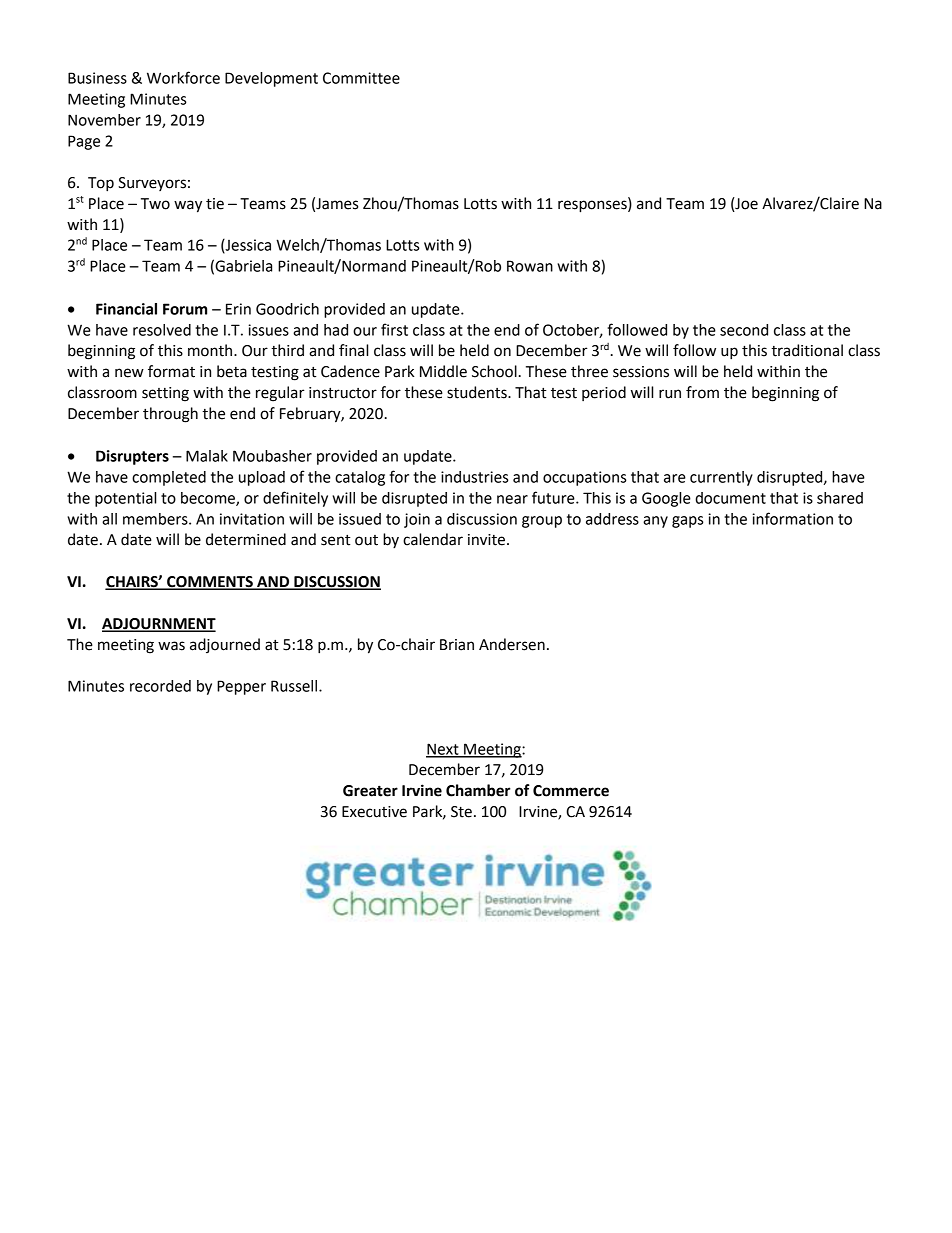  I want to click on Chamber, so click(478, 790).
